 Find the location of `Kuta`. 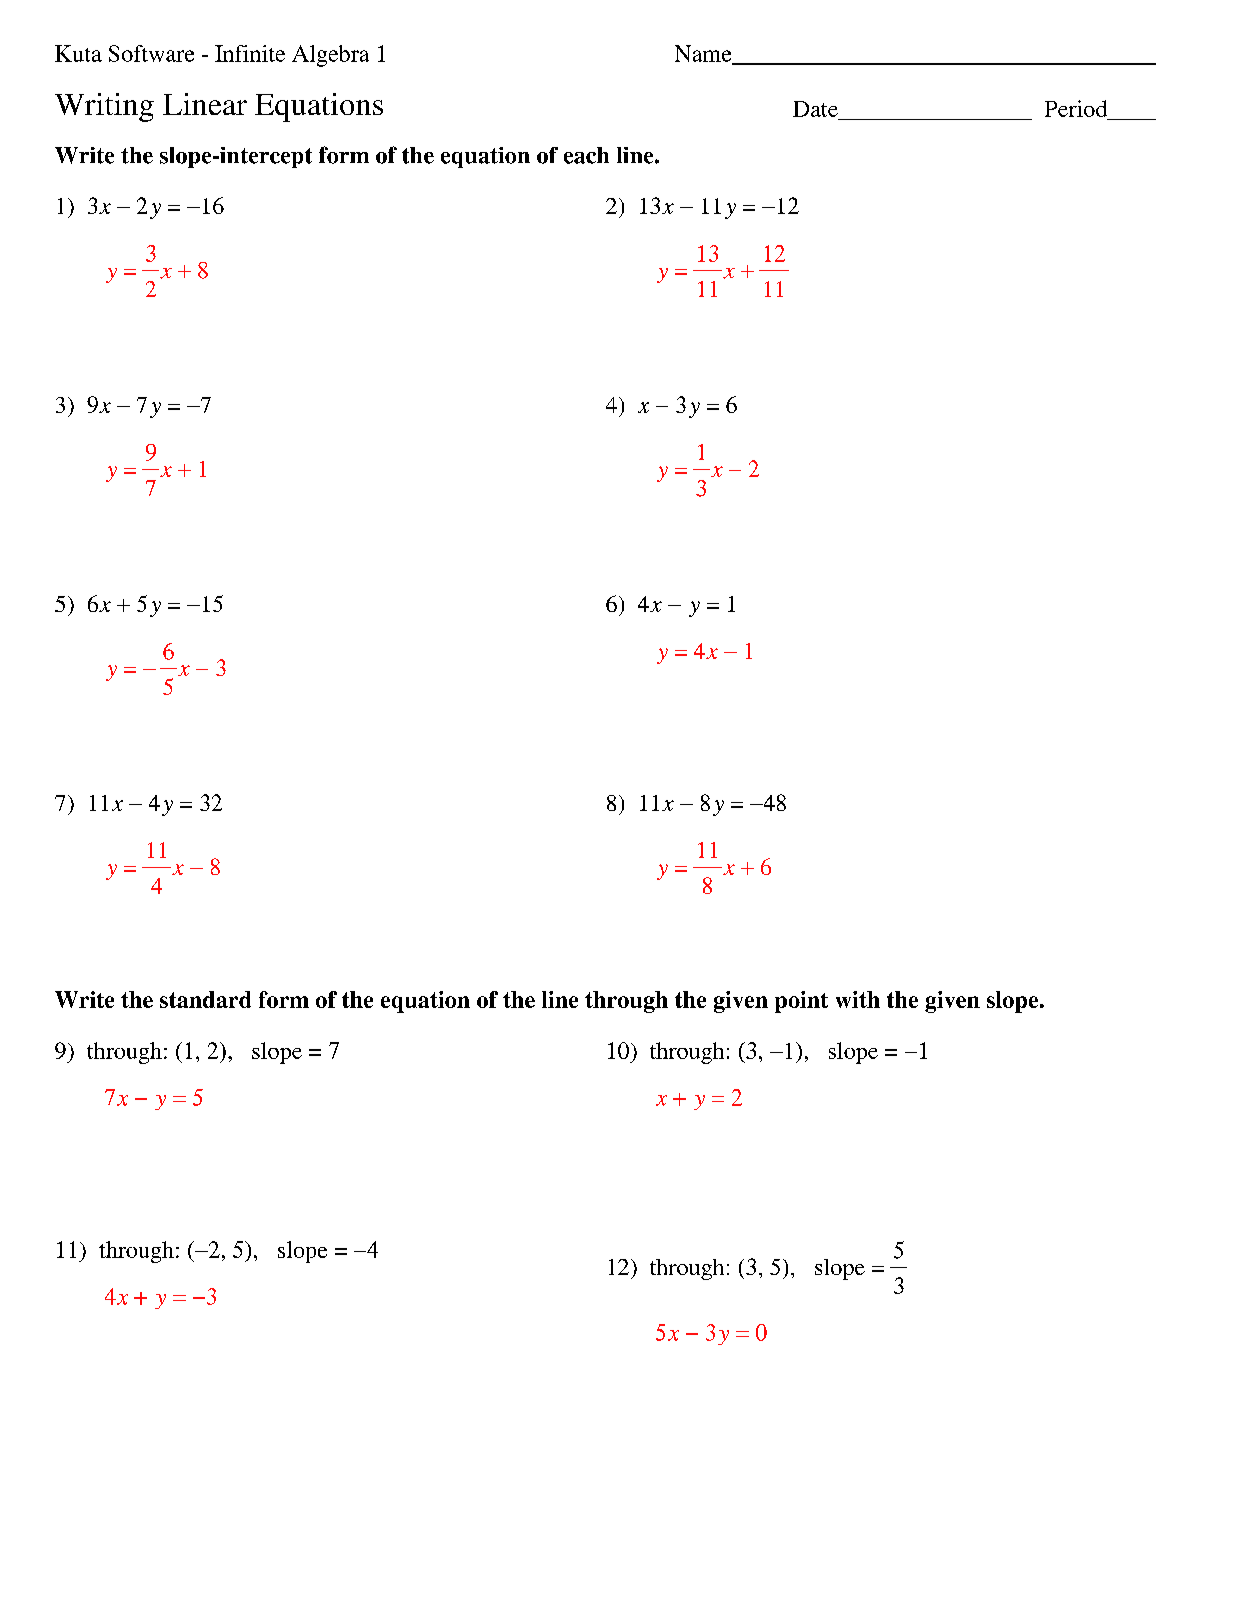

Kuta is located at coordinates (78, 53).
